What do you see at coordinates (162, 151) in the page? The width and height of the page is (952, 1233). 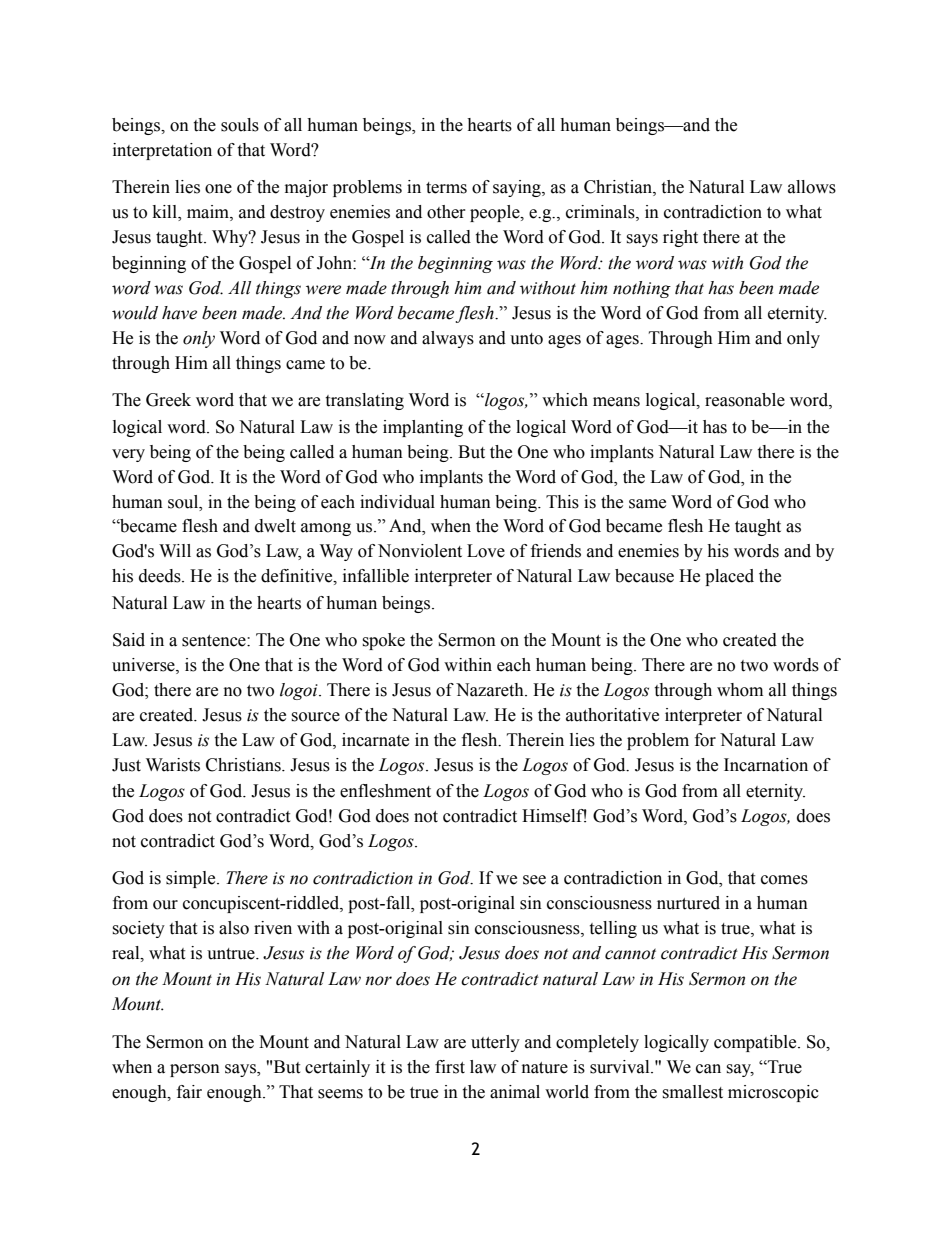 I see `interpretation` at bounding box center [162, 151].
